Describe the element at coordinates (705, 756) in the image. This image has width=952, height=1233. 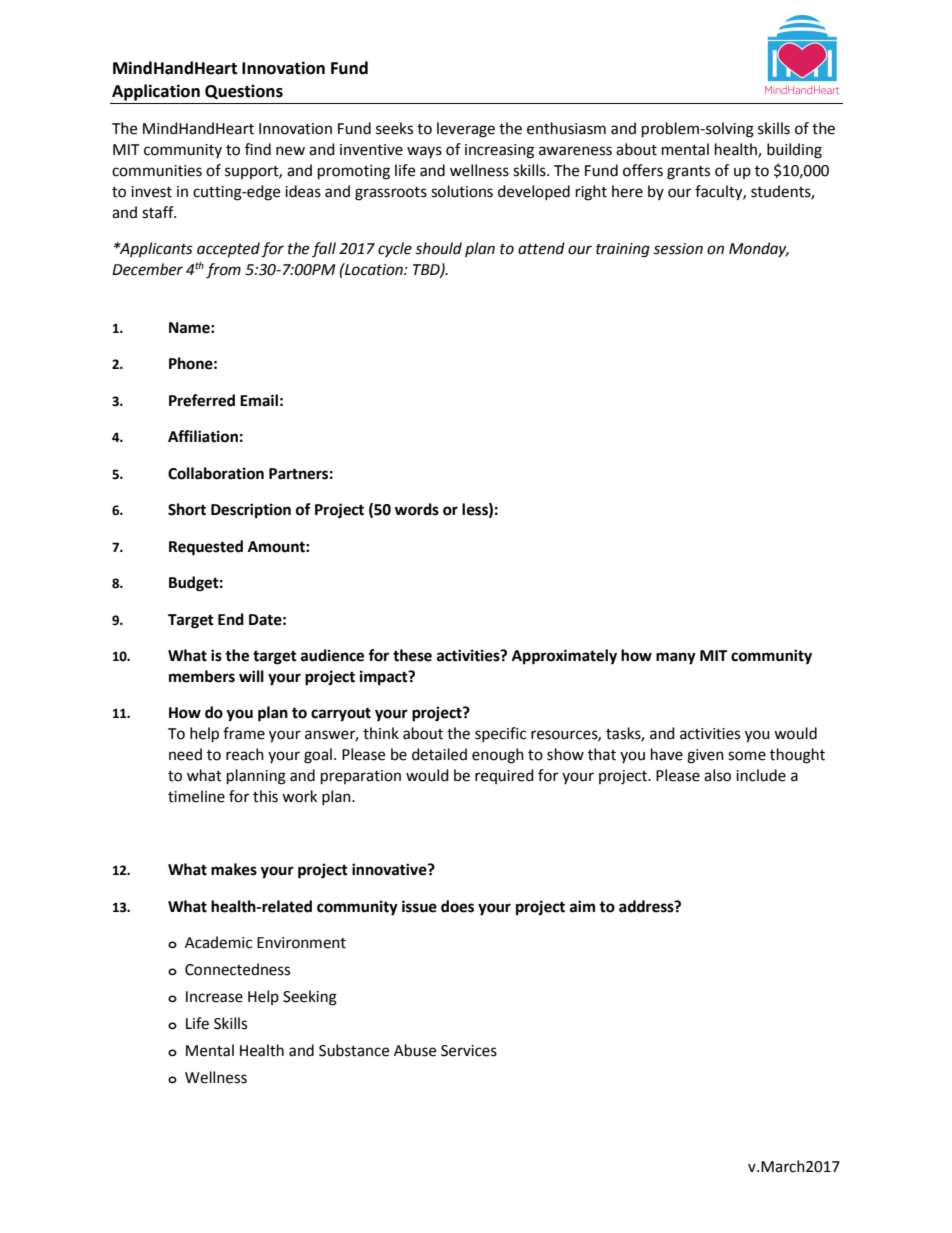
I see `given` at that location.
